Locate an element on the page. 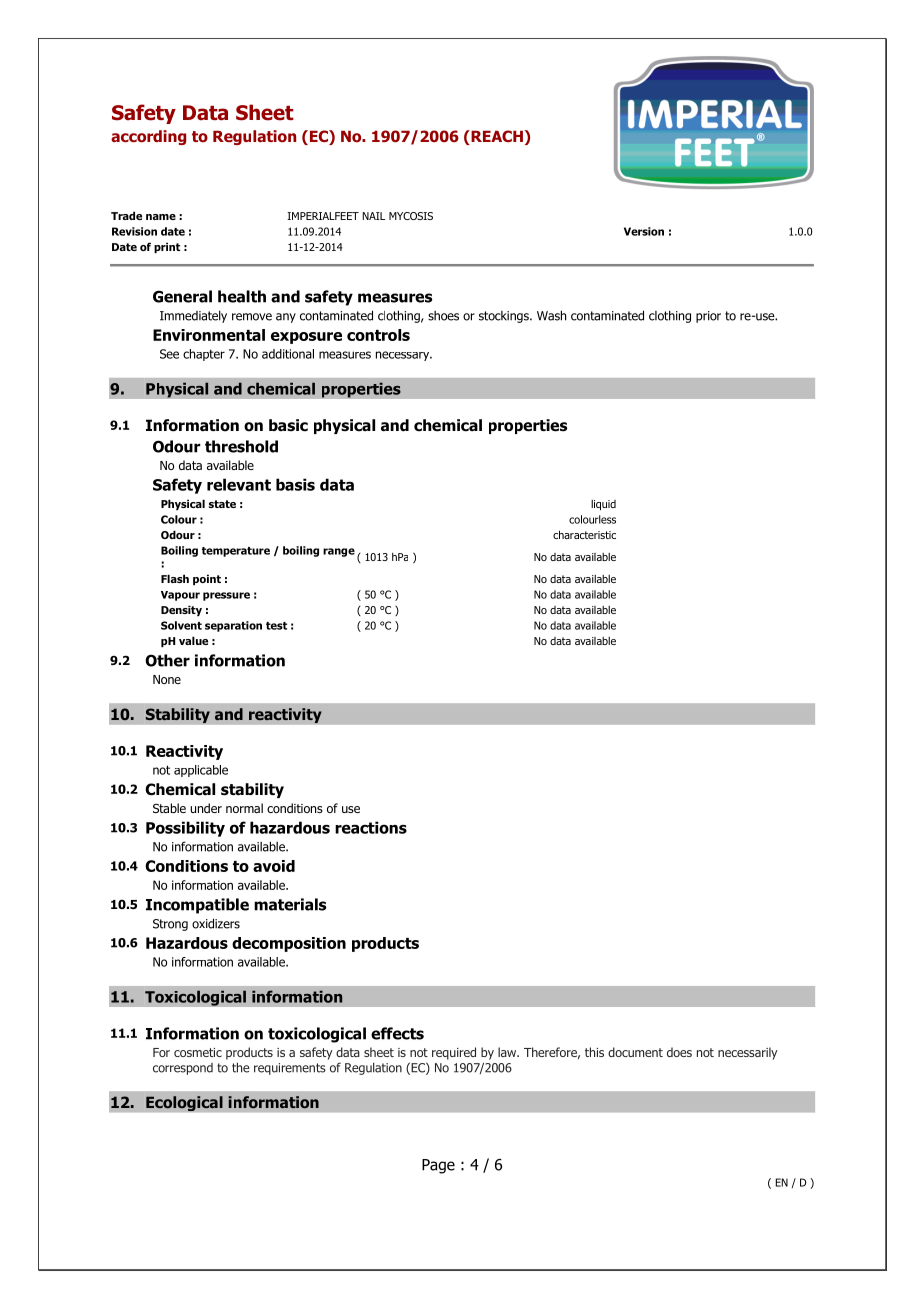 Image resolution: width=924 pixels, height=1308 pixels. reactions is located at coordinates (371, 827).
